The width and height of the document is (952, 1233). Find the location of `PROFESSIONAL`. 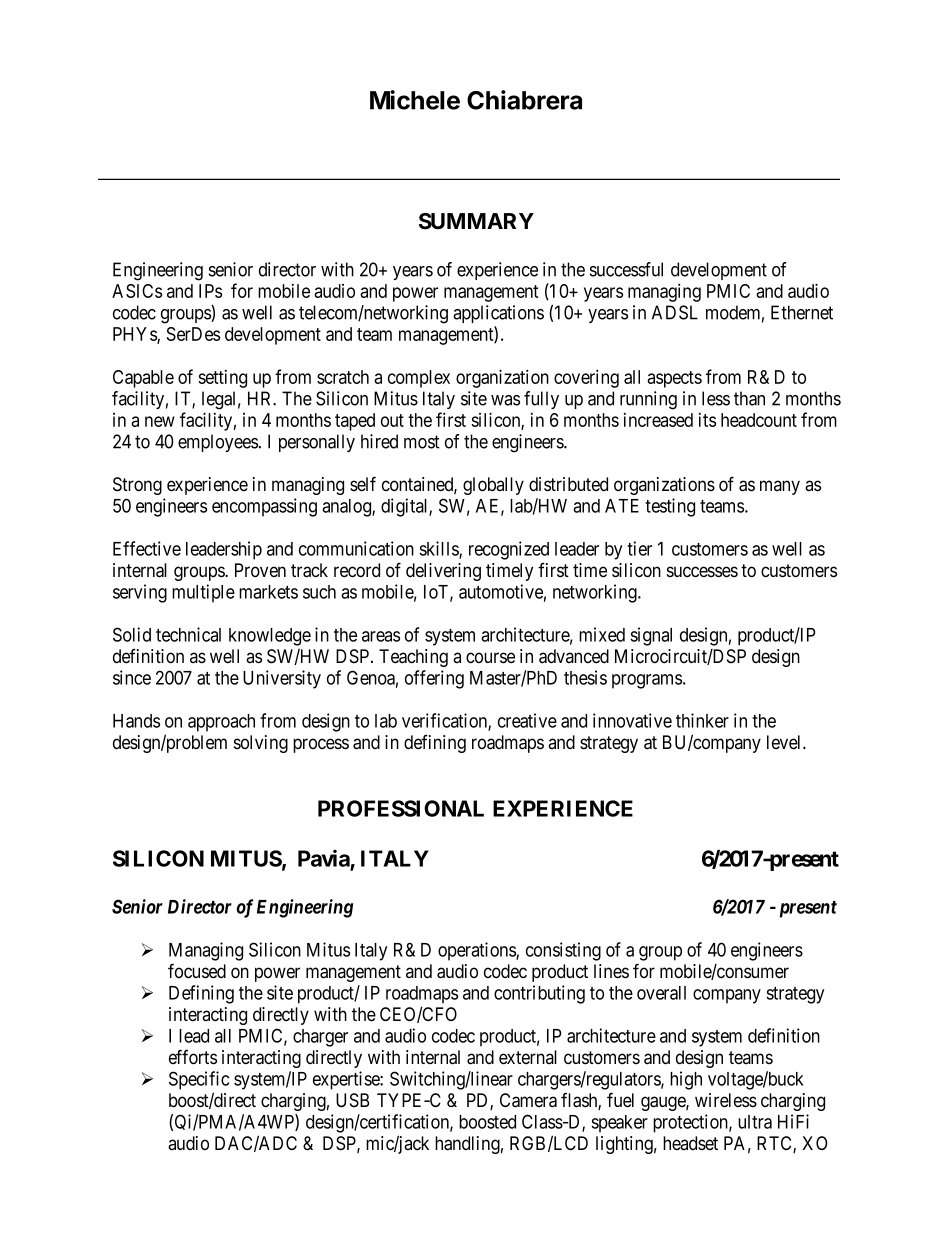

PROFESSIONAL is located at coordinates (401, 808).
